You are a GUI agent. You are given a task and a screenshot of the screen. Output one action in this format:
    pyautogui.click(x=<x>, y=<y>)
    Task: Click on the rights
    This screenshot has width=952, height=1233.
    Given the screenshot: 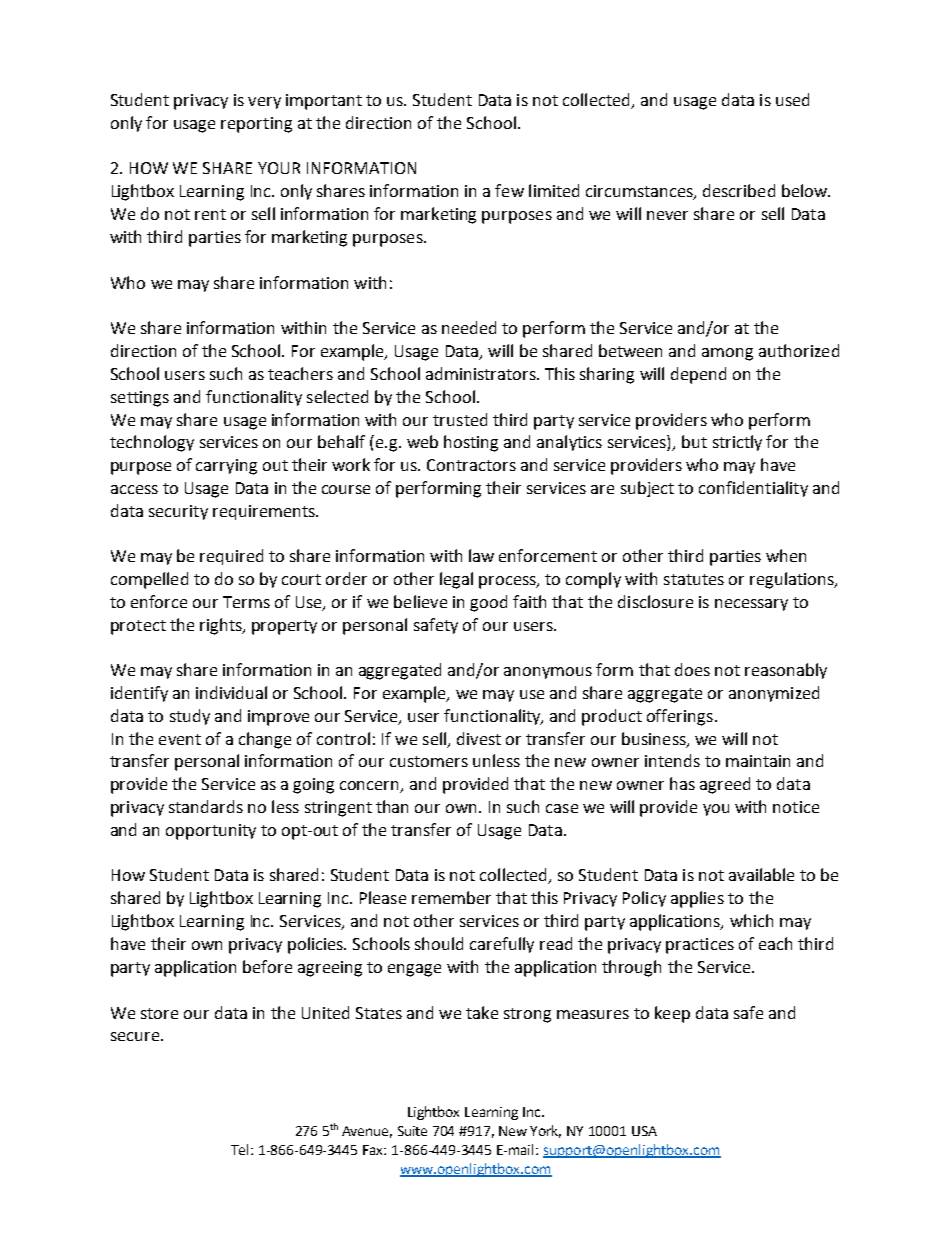 What is the action you would take?
    pyautogui.click(x=222, y=626)
